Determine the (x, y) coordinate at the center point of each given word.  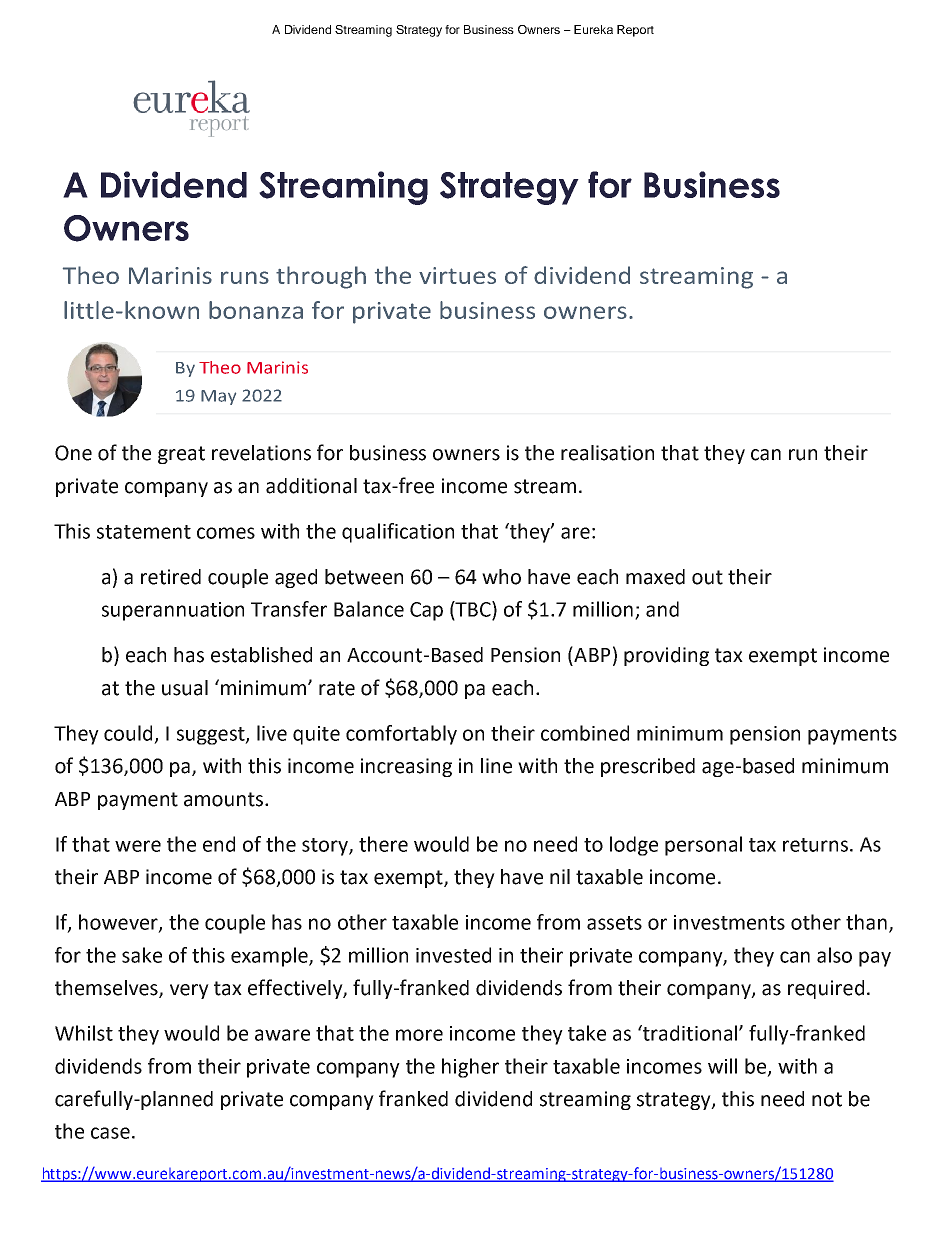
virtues (457, 275)
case (110, 1133)
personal (703, 846)
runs (245, 277)
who (501, 577)
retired (171, 577)
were (138, 846)
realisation (607, 453)
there (383, 844)
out (707, 577)
